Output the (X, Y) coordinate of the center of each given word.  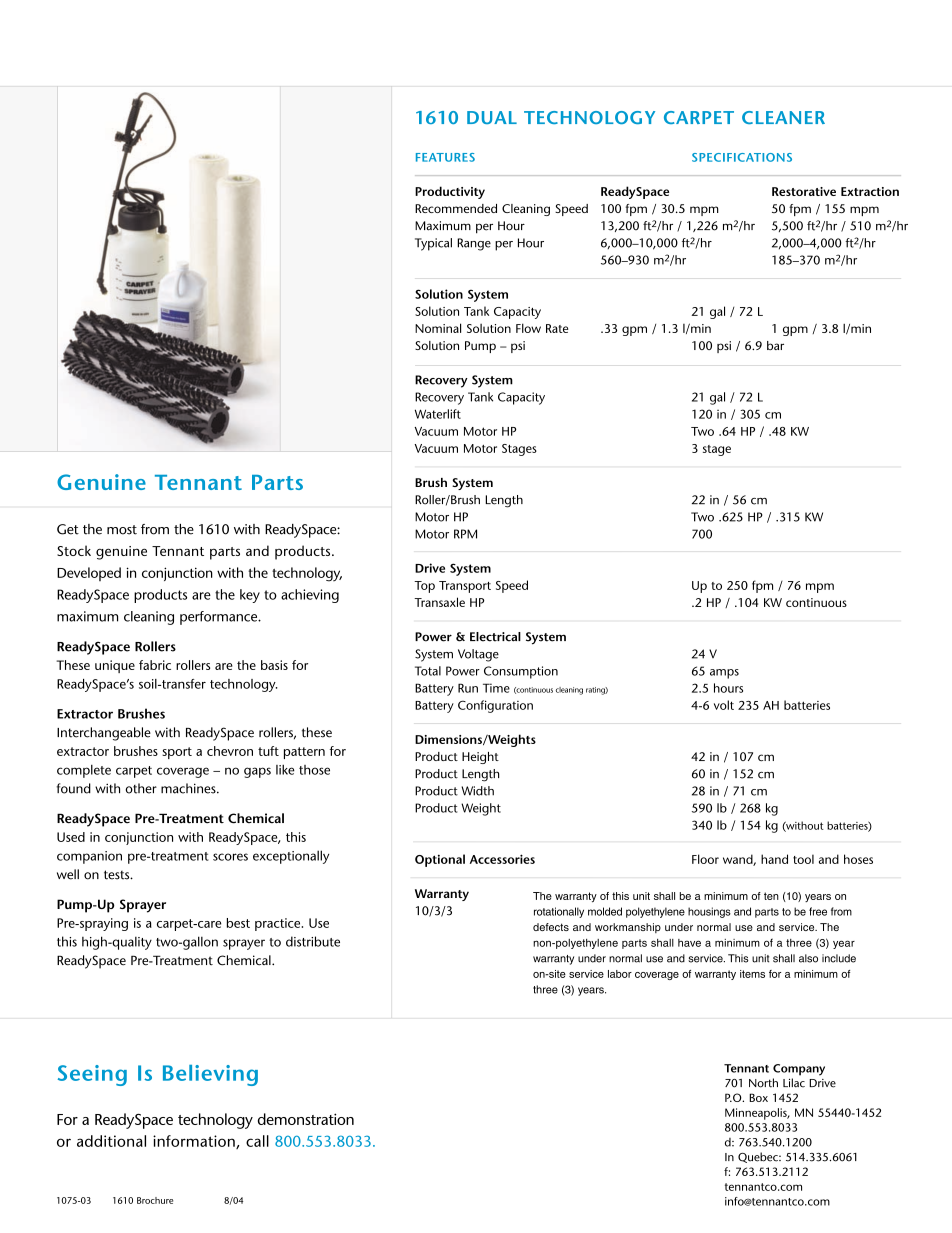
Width (477, 791)
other (141, 788)
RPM (465, 534)
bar (775, 345)
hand (774, 859)
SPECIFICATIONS (742, 157)
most (122, 530)
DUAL (492, 117)
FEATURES (445, 157)
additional (111, 1141)
